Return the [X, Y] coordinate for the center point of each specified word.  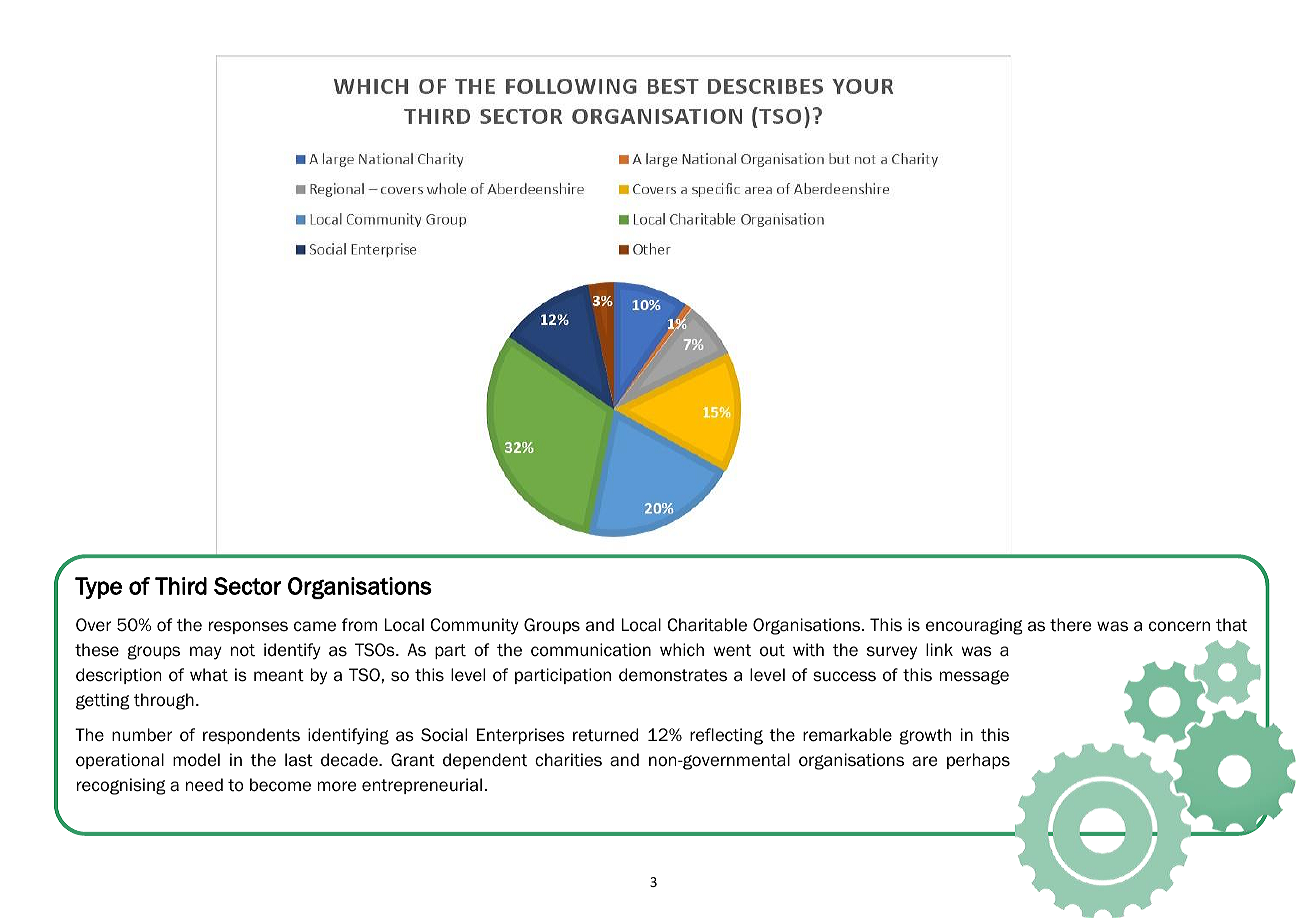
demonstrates [673, 675]
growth [925, 736]
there [1070, 625]
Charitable [707, 625]
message [974, 677]
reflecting [726, 736]
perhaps [978, 761]
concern [1179, 626]
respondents [251, 736]
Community [474, 626]
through [164, 701]
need [204, 785]
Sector [247, 586]
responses [248, 627]
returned [605, 735]
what [209, 675]
